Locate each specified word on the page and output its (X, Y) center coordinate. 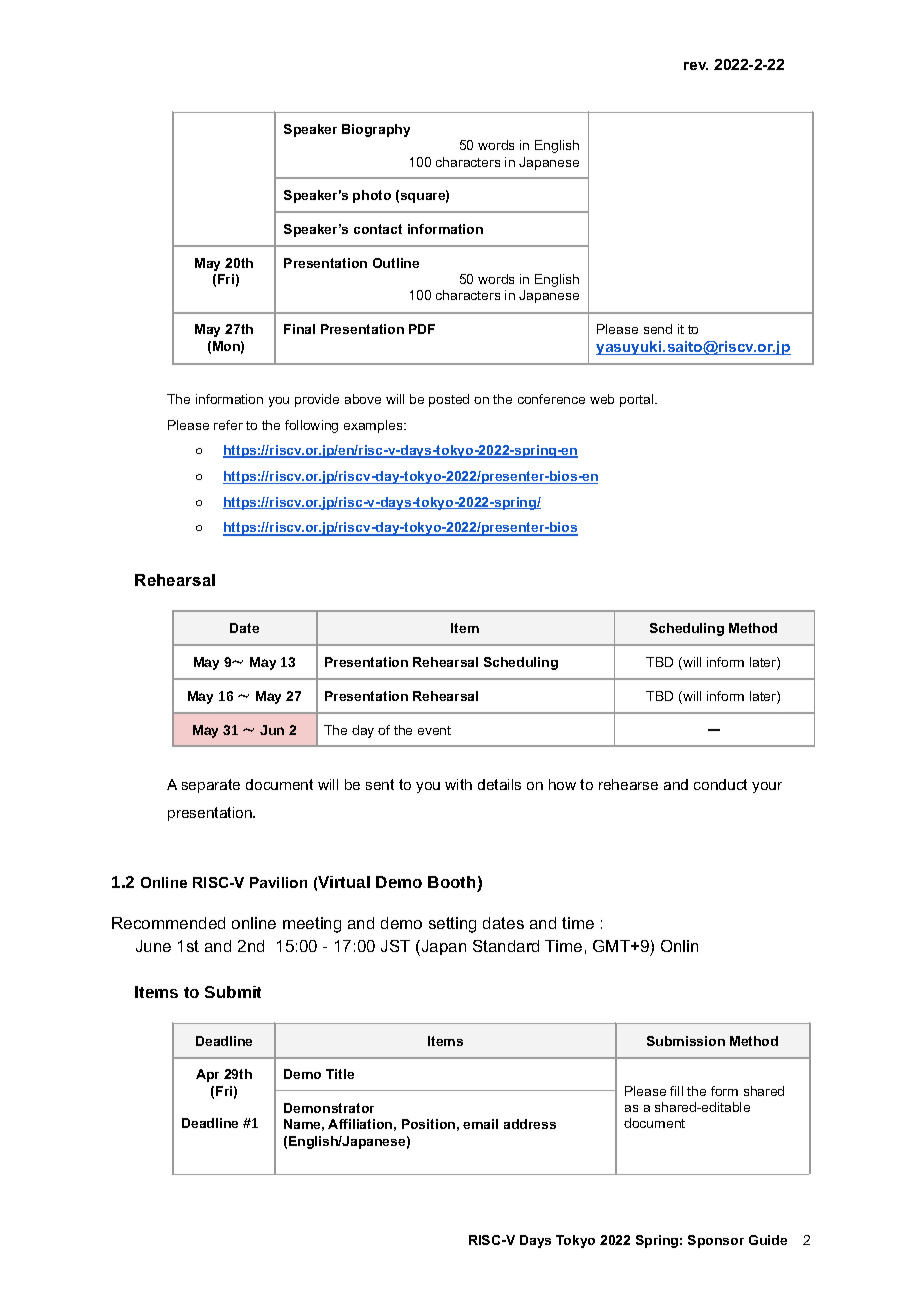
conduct (720, 784)
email (480, 1124)
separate (211, 786)
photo (372, 196)
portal (638, 400)
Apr (207, 1075)
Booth (451, 882)
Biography (376, 130)
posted (449, 400)
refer (228, 425)
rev (696, 66)
